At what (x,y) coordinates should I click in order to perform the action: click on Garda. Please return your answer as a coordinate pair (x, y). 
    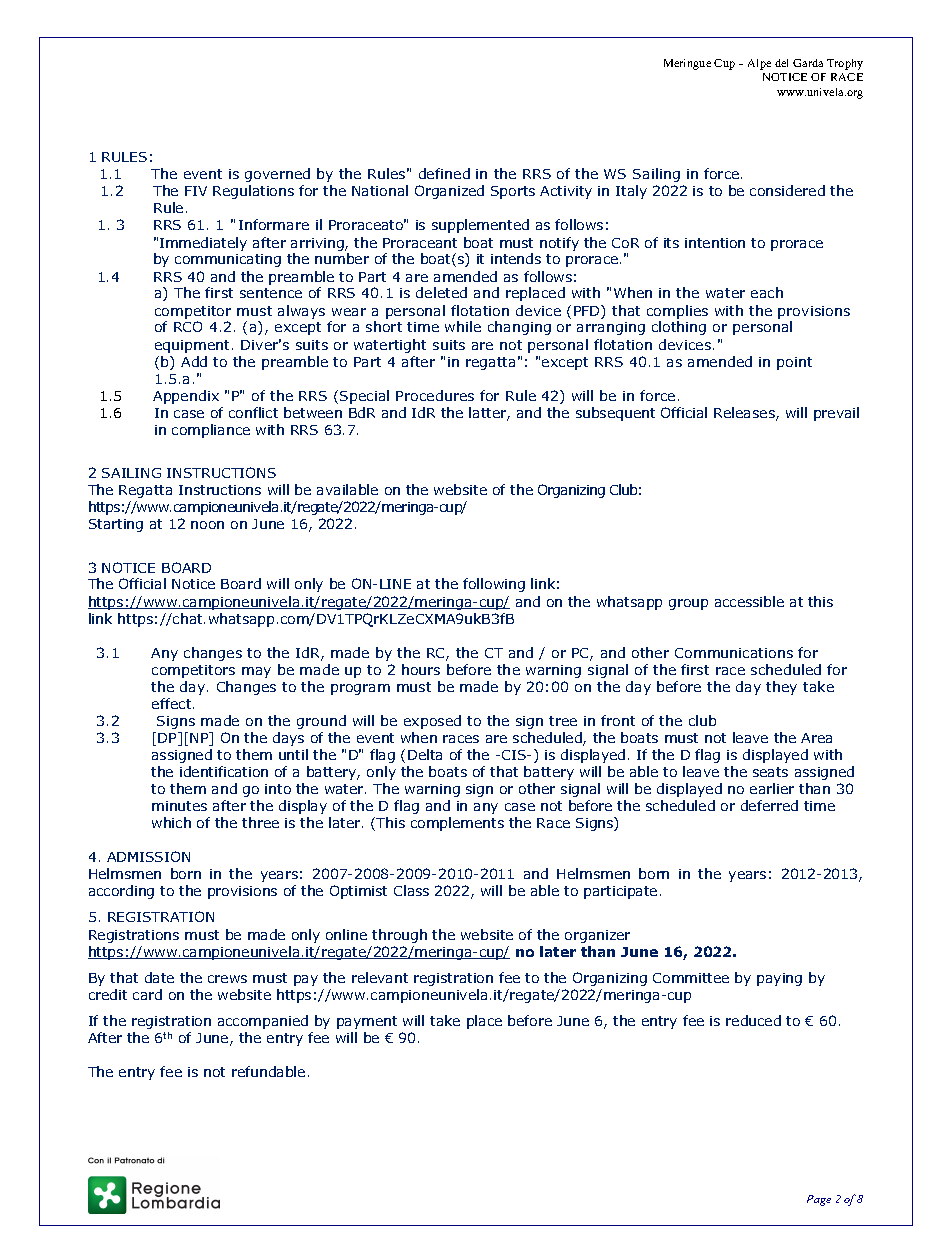
    Looking at the image, I should click on (808, 63).
